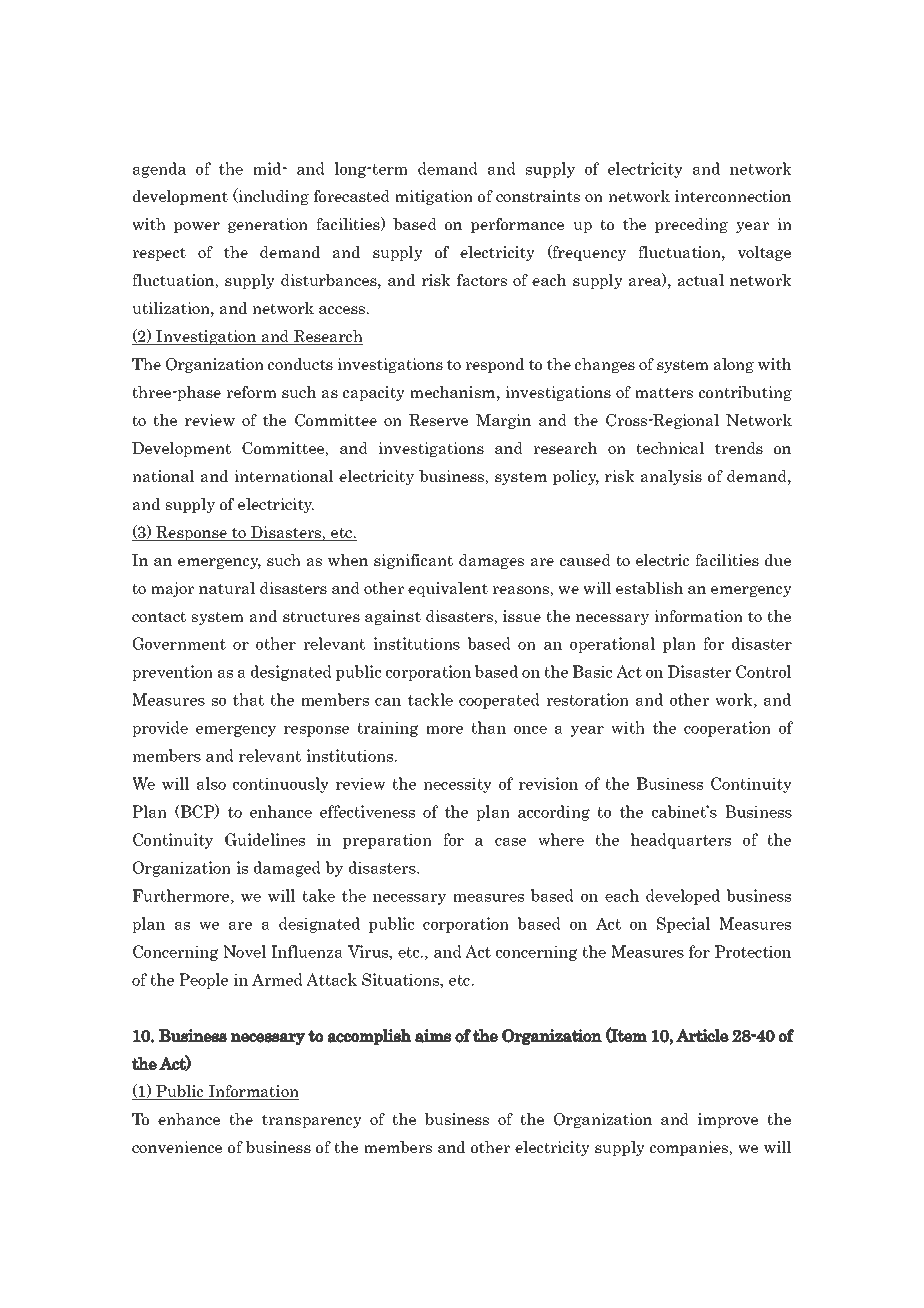  I want to click on interconnection, so click(733, 196).
